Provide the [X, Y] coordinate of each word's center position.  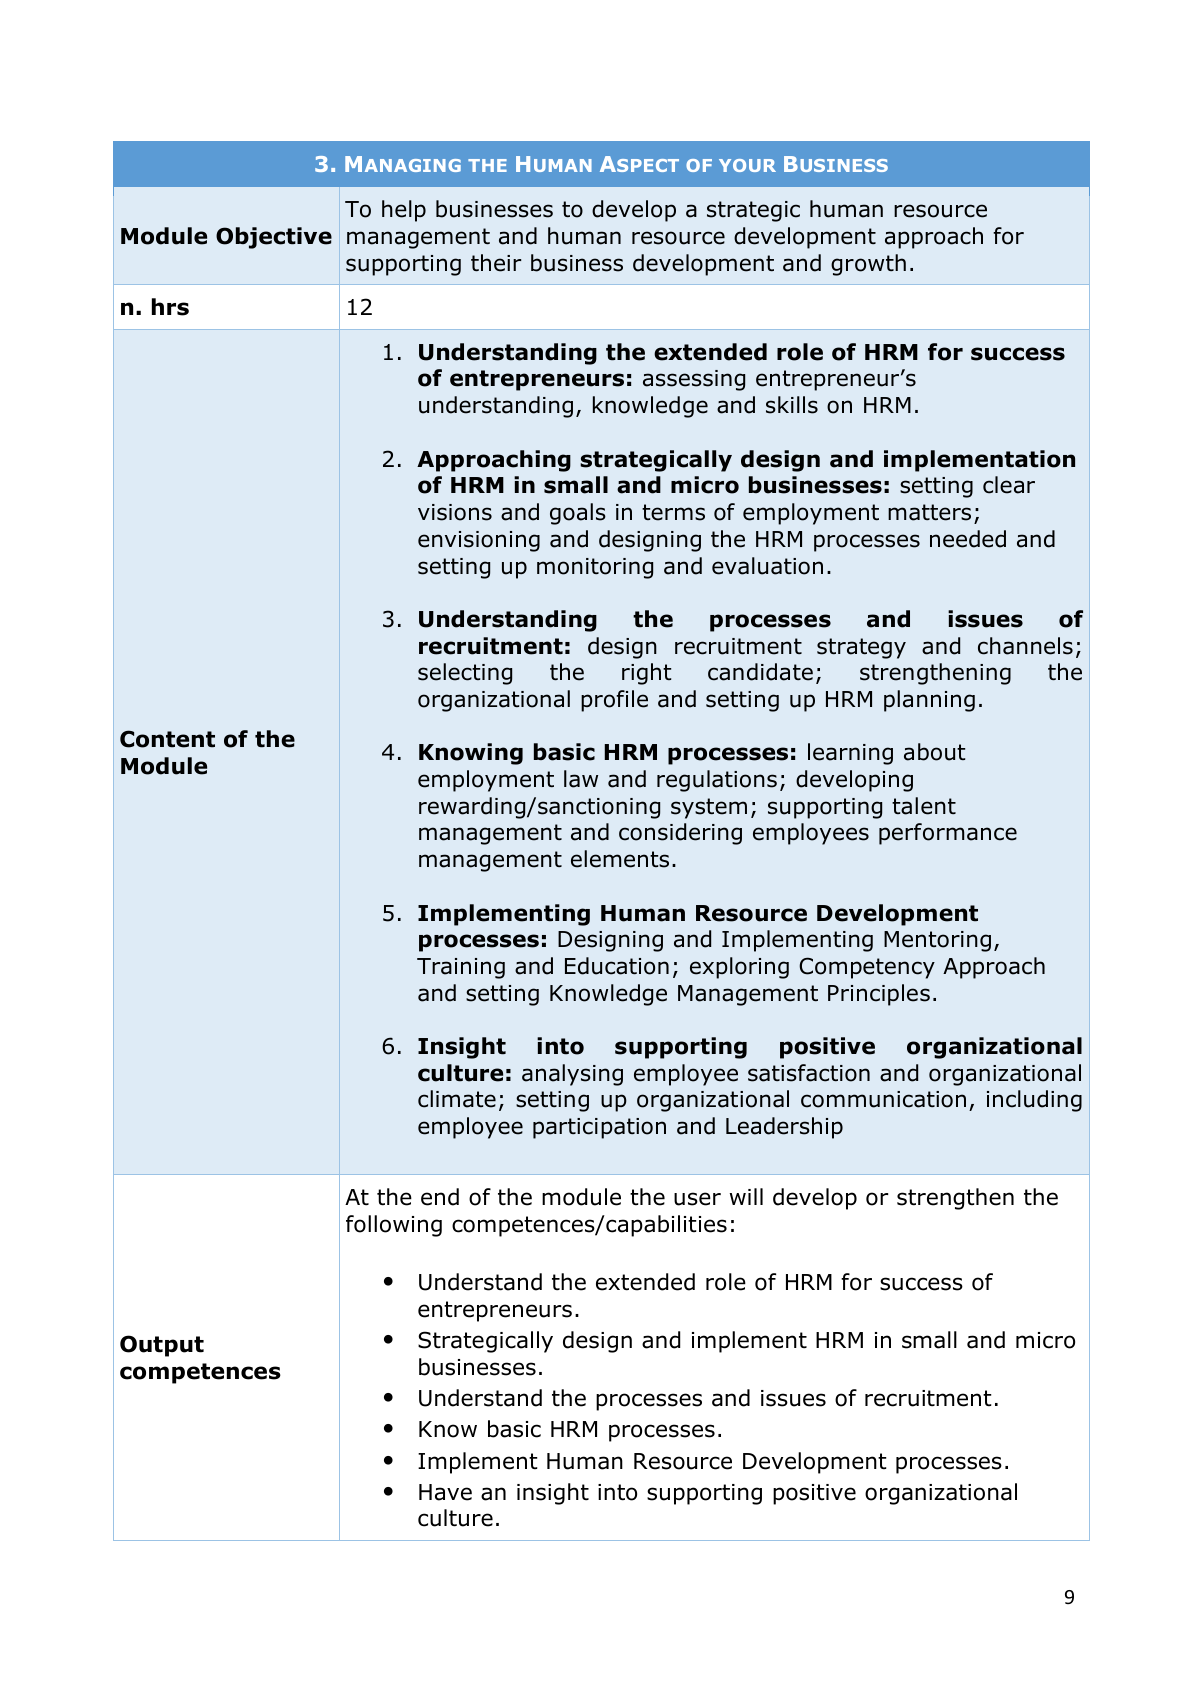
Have [445, 1492]
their [496, 263]
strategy [861, 648]
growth [868, 265]
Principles [879, 995]
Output [162, 1346]
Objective [274, 238]
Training [461, 968]
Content [167, 739]
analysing [572, 1075]
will [746, 1196]
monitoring [595, 568]
